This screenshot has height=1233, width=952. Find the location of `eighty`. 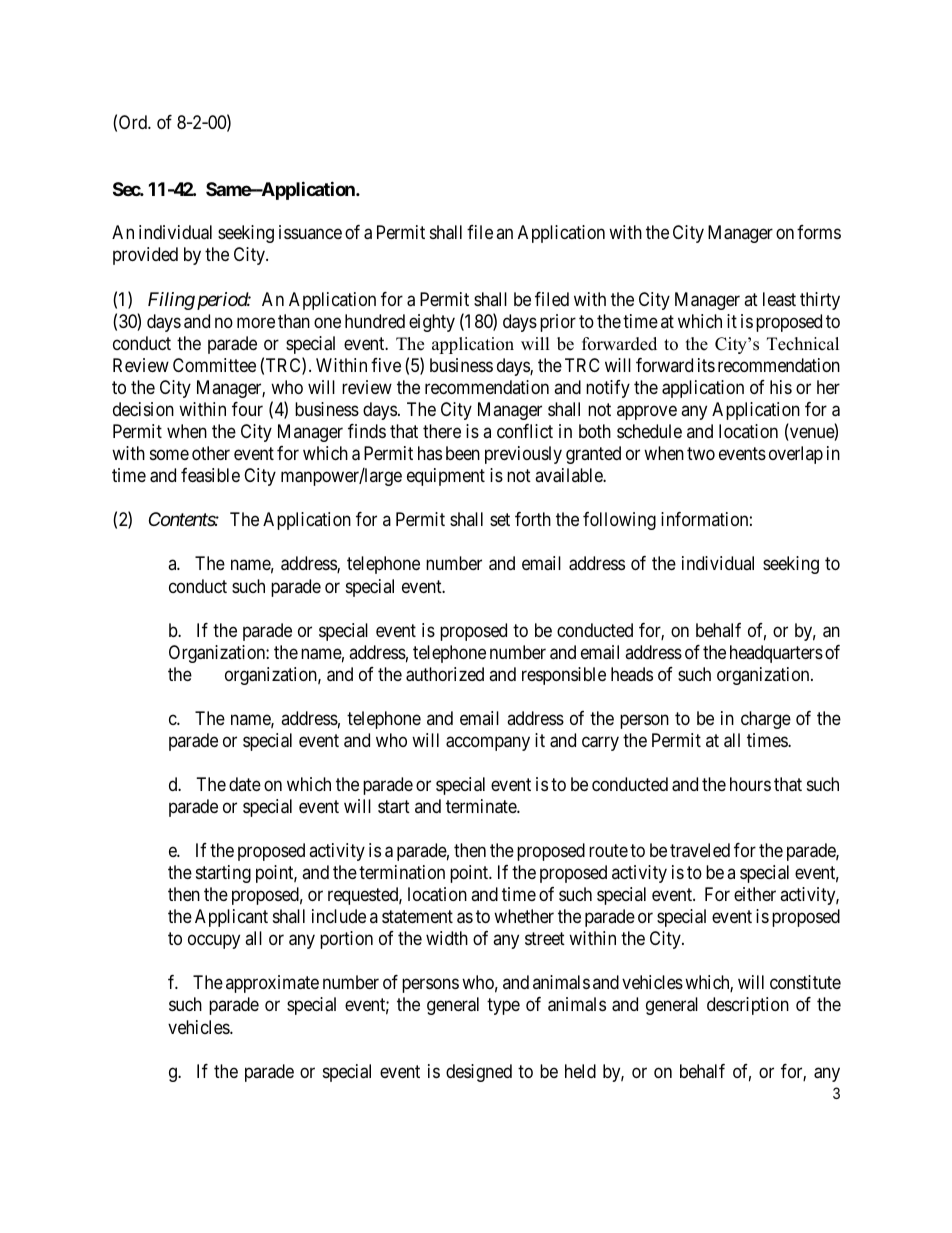

eighty is located at coordinates (432, 323).
